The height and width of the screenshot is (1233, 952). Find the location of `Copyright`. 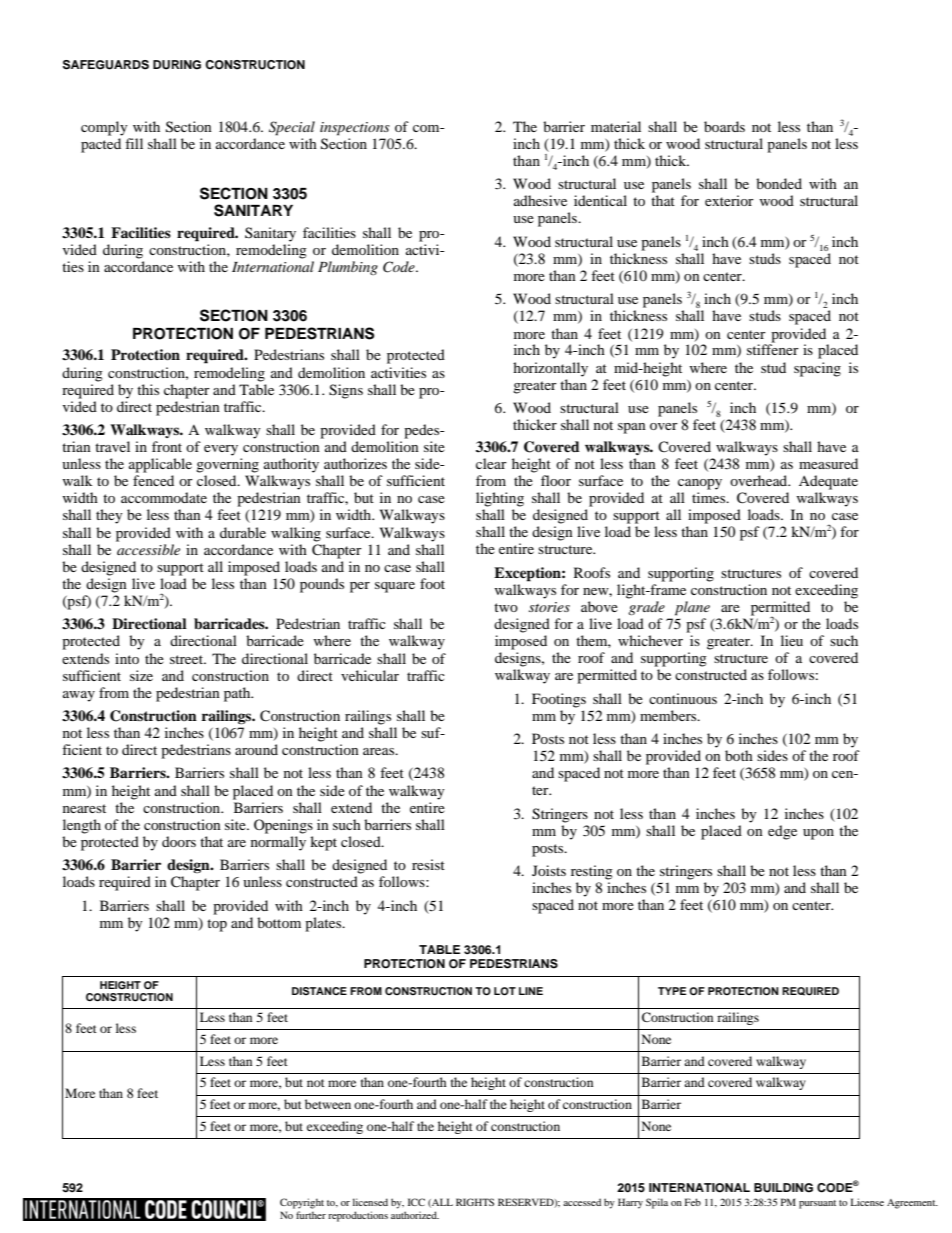

Copyright is located at coordinates (302, 1203).
